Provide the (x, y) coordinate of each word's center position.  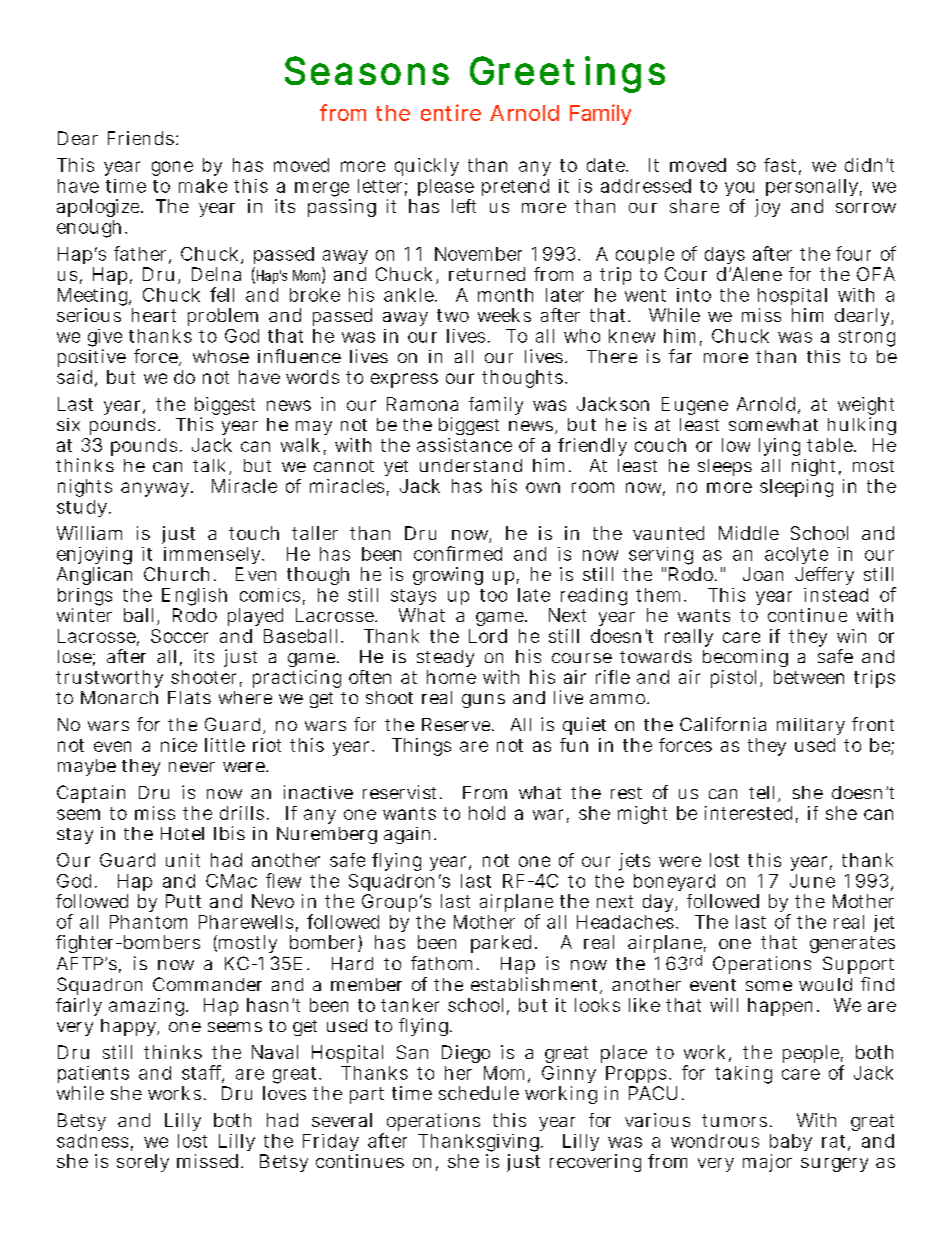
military (811, 726)
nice (179, 745)
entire (451, 112)
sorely (143, 1163)
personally (814, 189)
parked (501, 944)
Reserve (457, 724)
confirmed (458, 553)
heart (154, 315)
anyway (156, 489)
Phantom (148, 922)
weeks (504, 315)
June (812, 881)
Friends (141, 138)
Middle (749, 533)
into (694, 295)
